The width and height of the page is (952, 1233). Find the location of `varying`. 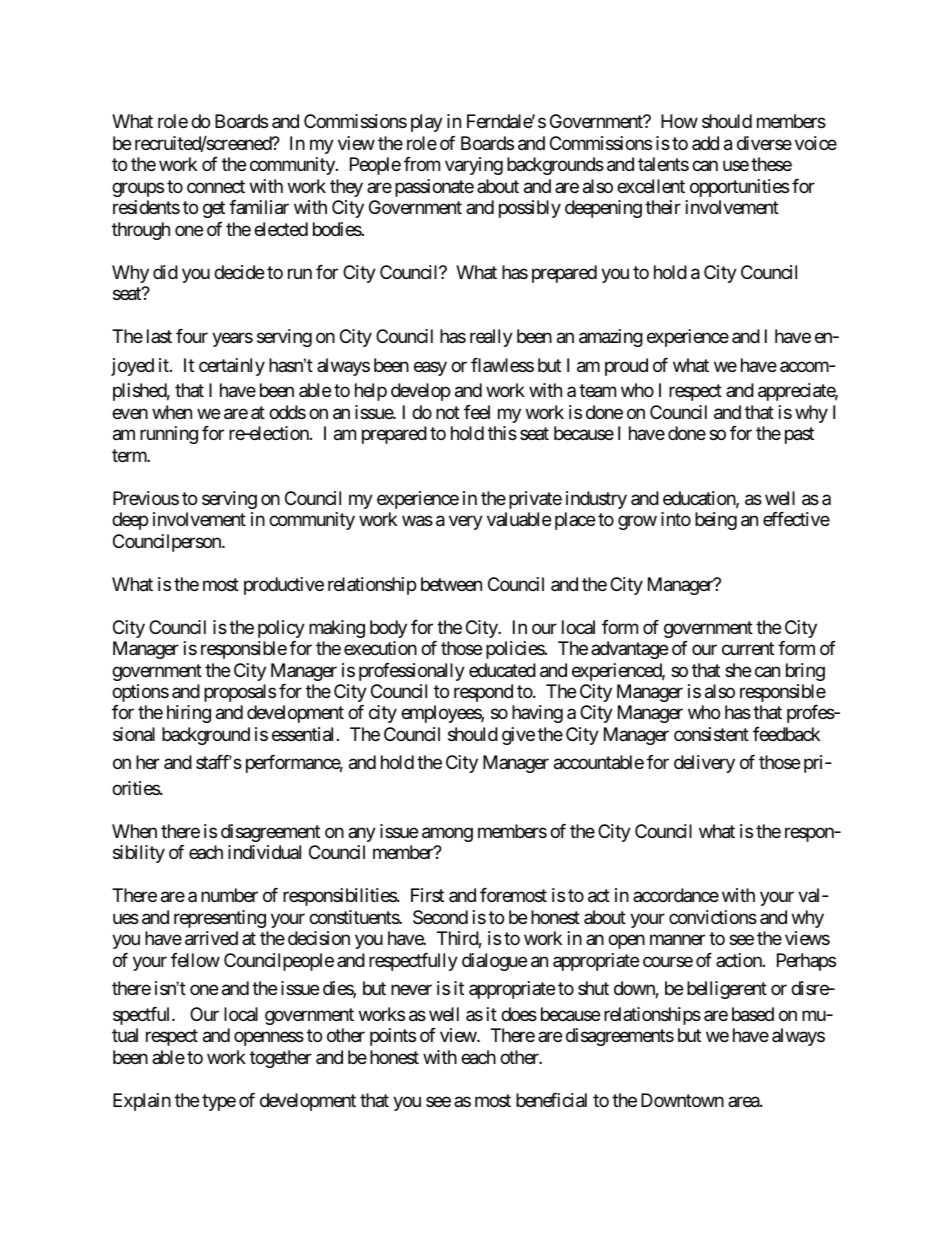

varying is located at coordinates (474, 166).
